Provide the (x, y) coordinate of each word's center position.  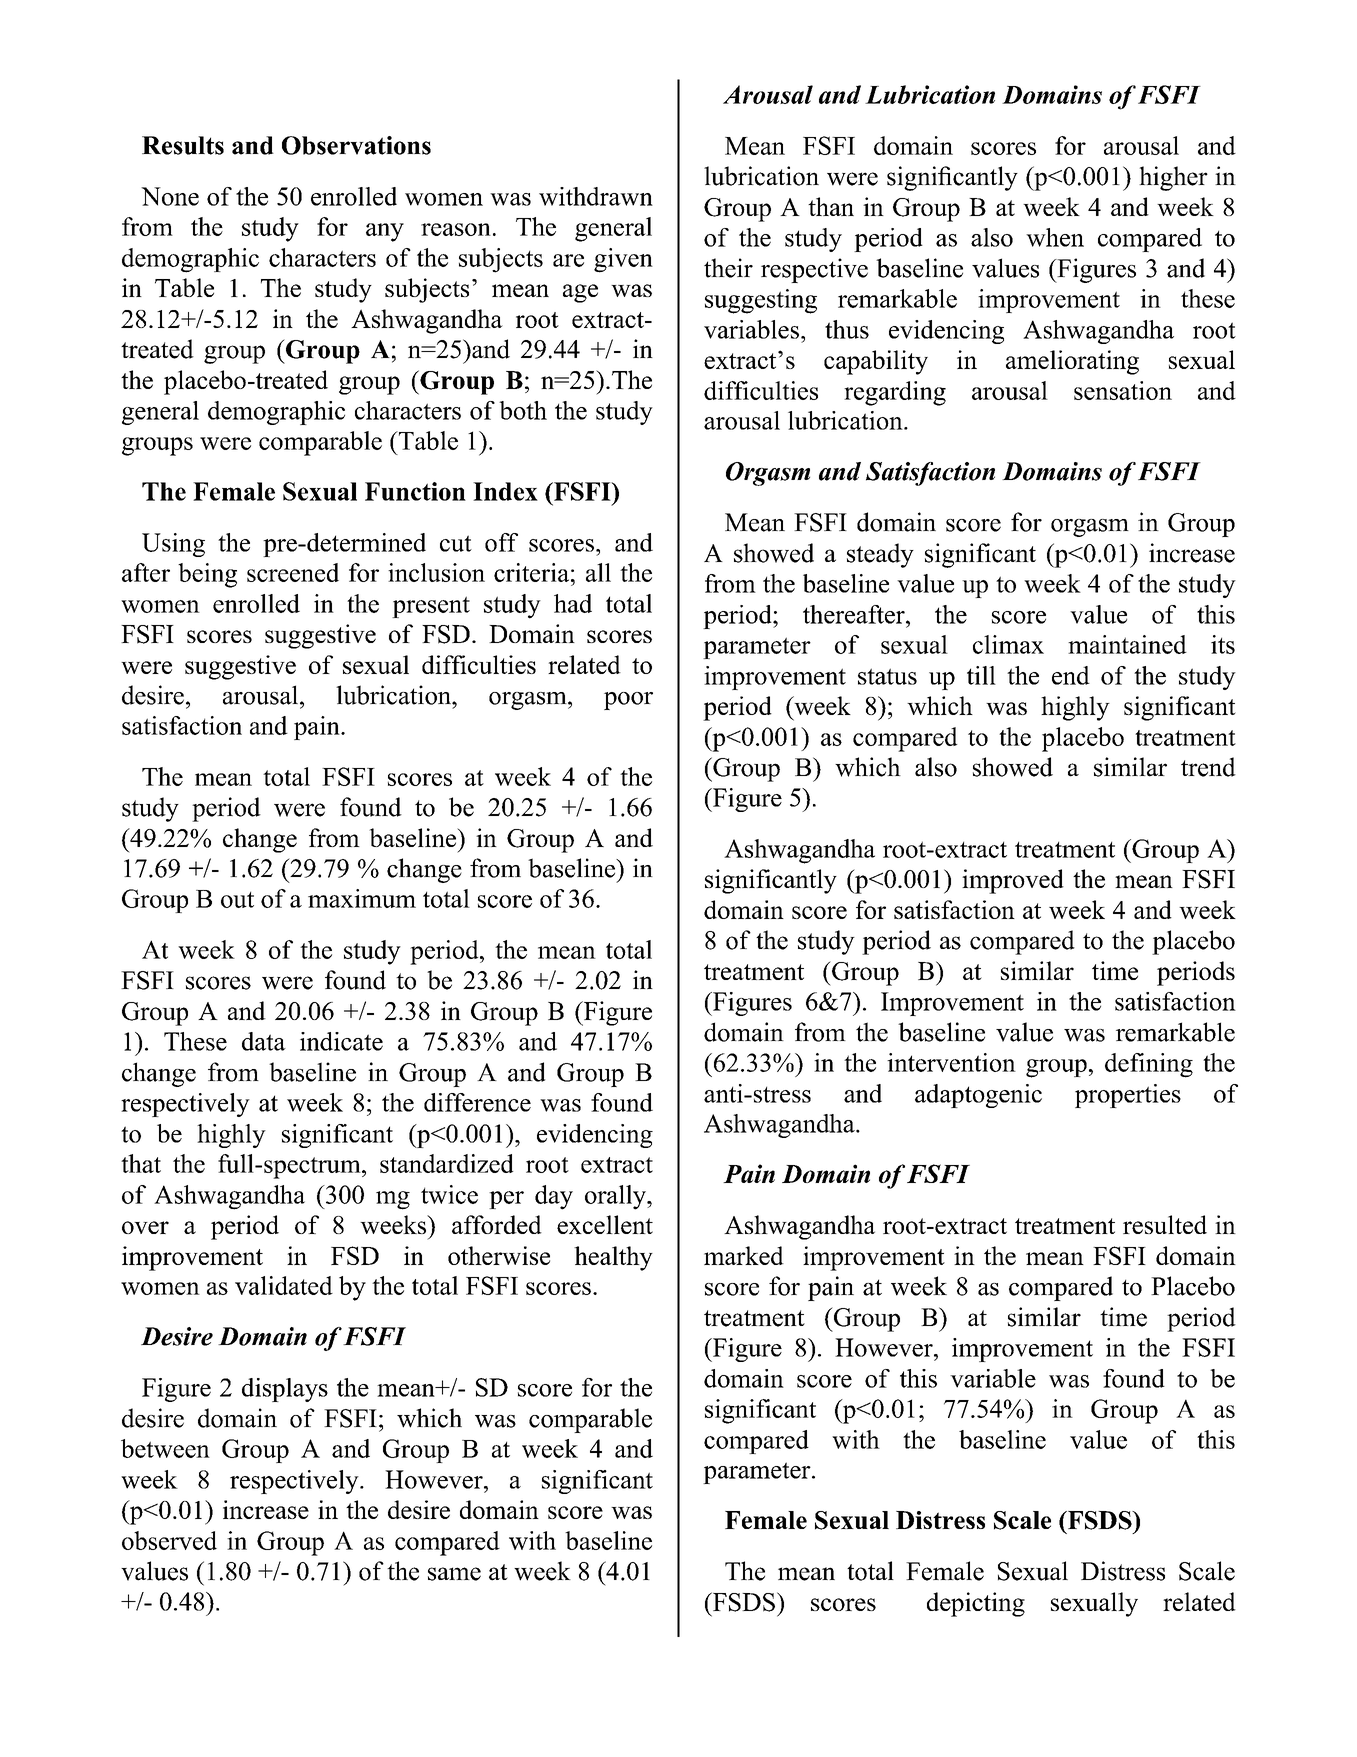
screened (293, 572)
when (1055, 237)
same (454, 1574)
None (170, 196)
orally (616, 1197)
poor (628, 701)
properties (1128, 1096)
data (264, 1041)
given (623, 260)
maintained (1127, 644)
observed (169, 1540)
